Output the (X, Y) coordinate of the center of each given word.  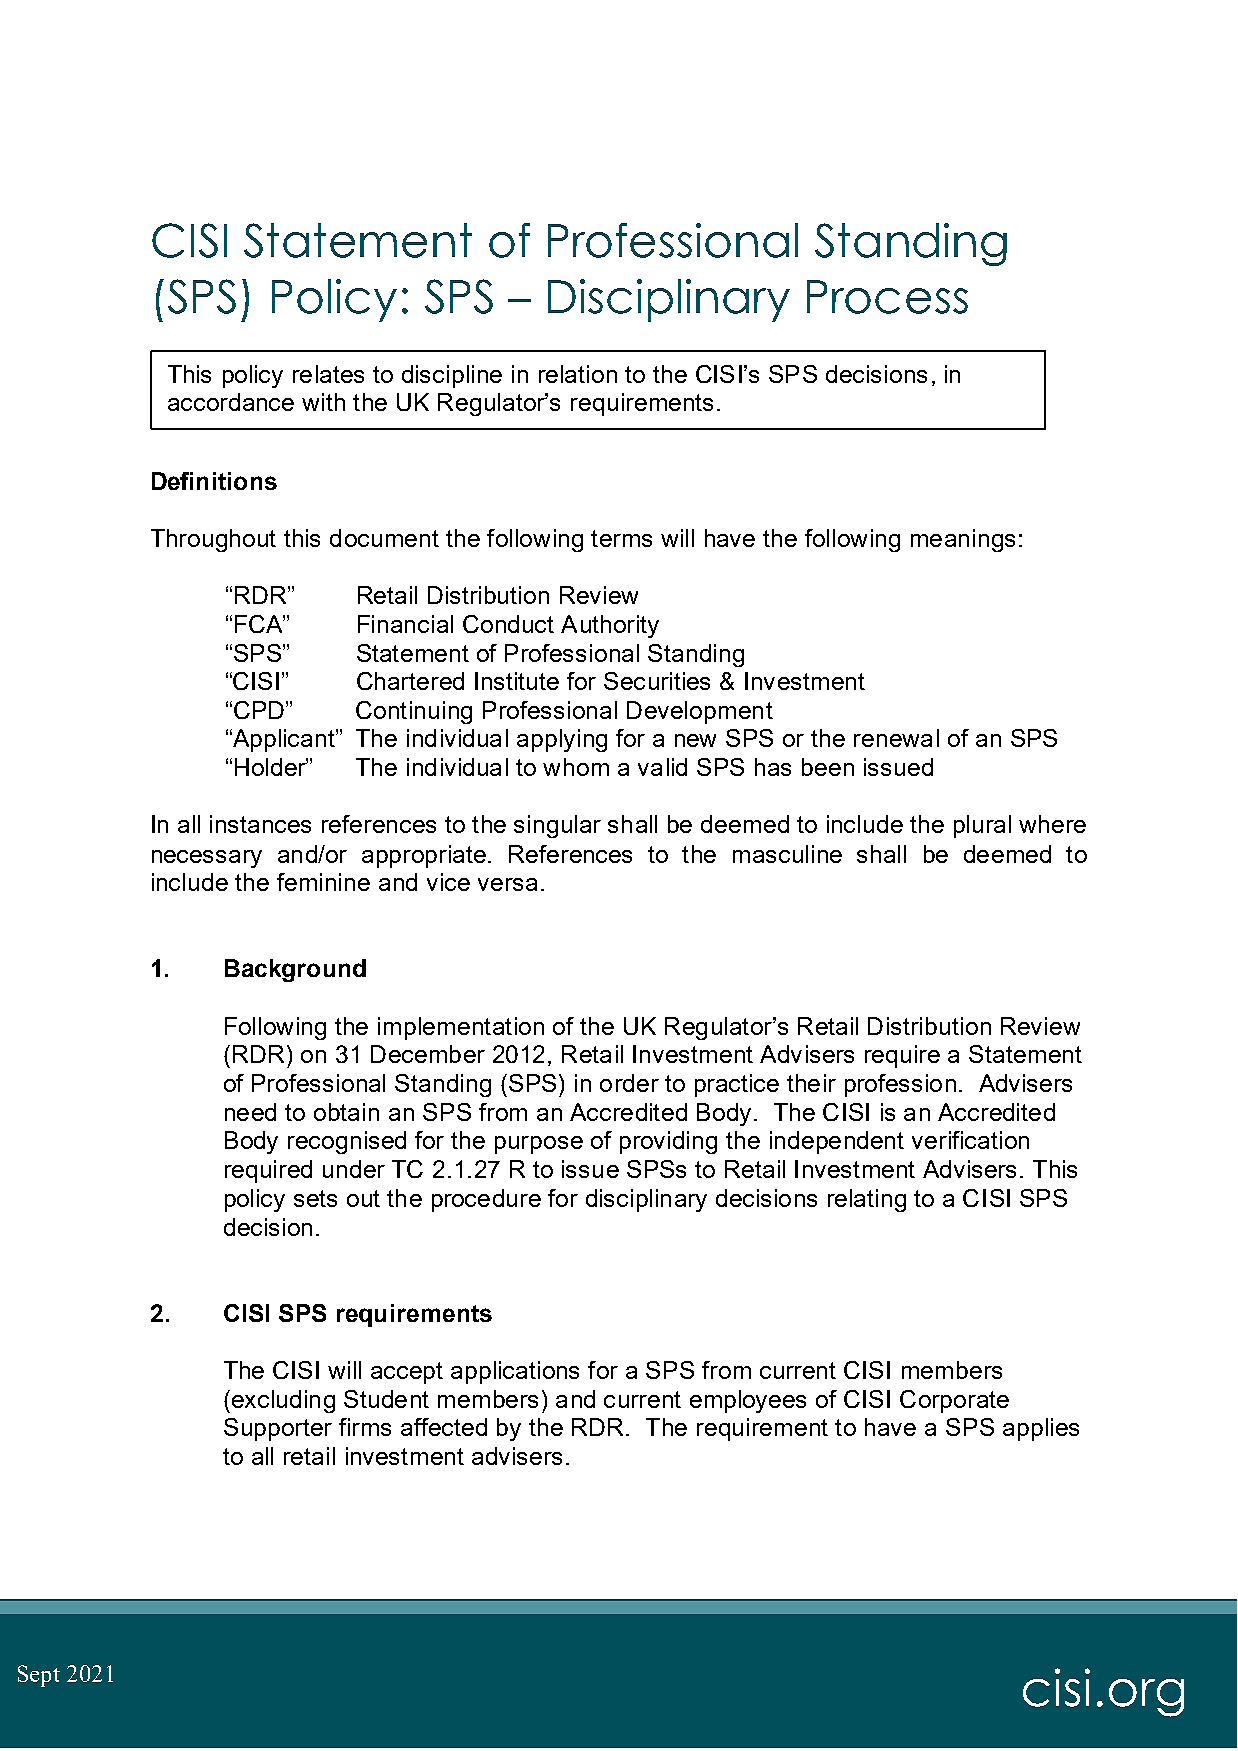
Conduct (508, 624)
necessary (207, 859)
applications (515, 1372)
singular (557, 826)
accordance (231, 402)
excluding (283, 1401)
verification (970, 1140)
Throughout (213, 540)
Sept (39, 1676)
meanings (963, 540)
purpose (539, 1145)
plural (982, 826)
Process (887, 297)
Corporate (954, 1401)
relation (578, 374)
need (250, 1112)
